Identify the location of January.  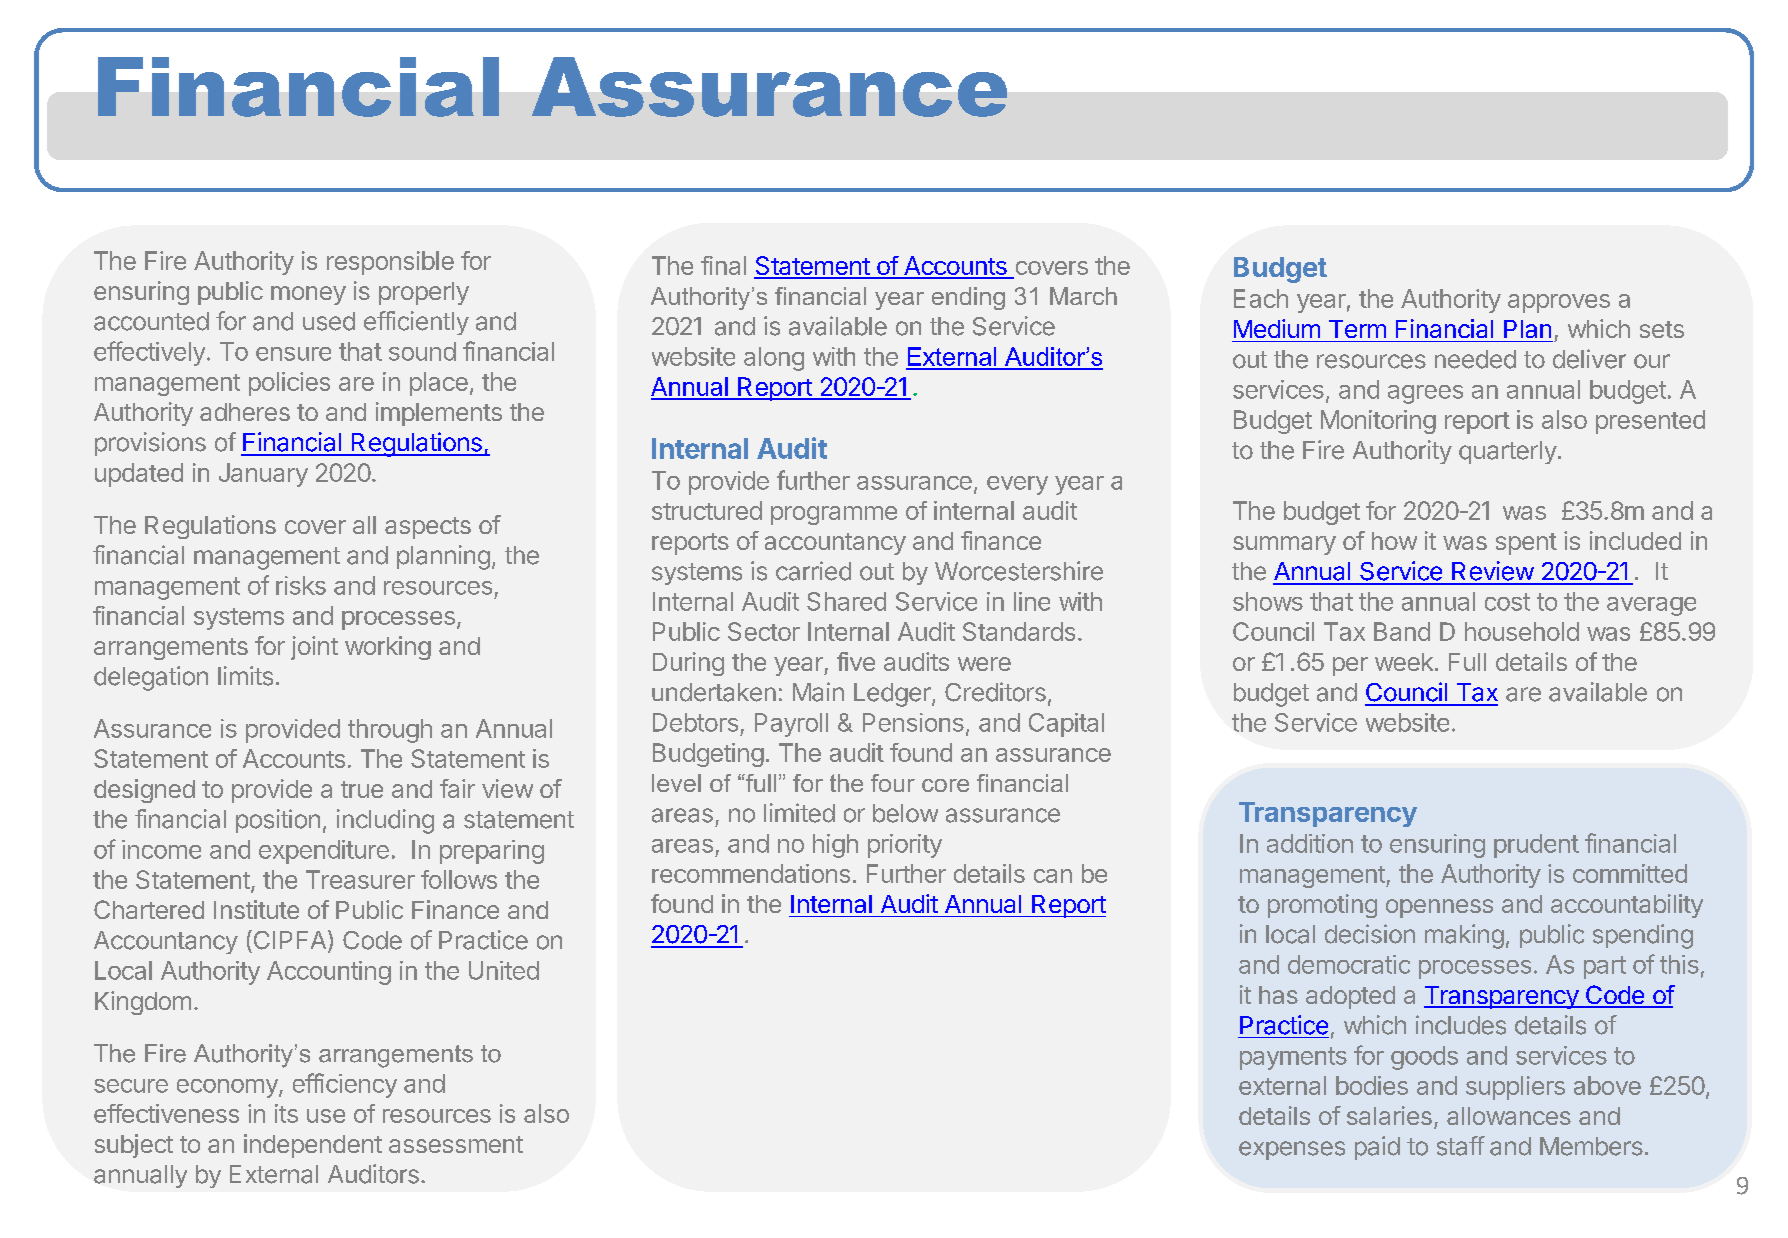
(263, 475).
